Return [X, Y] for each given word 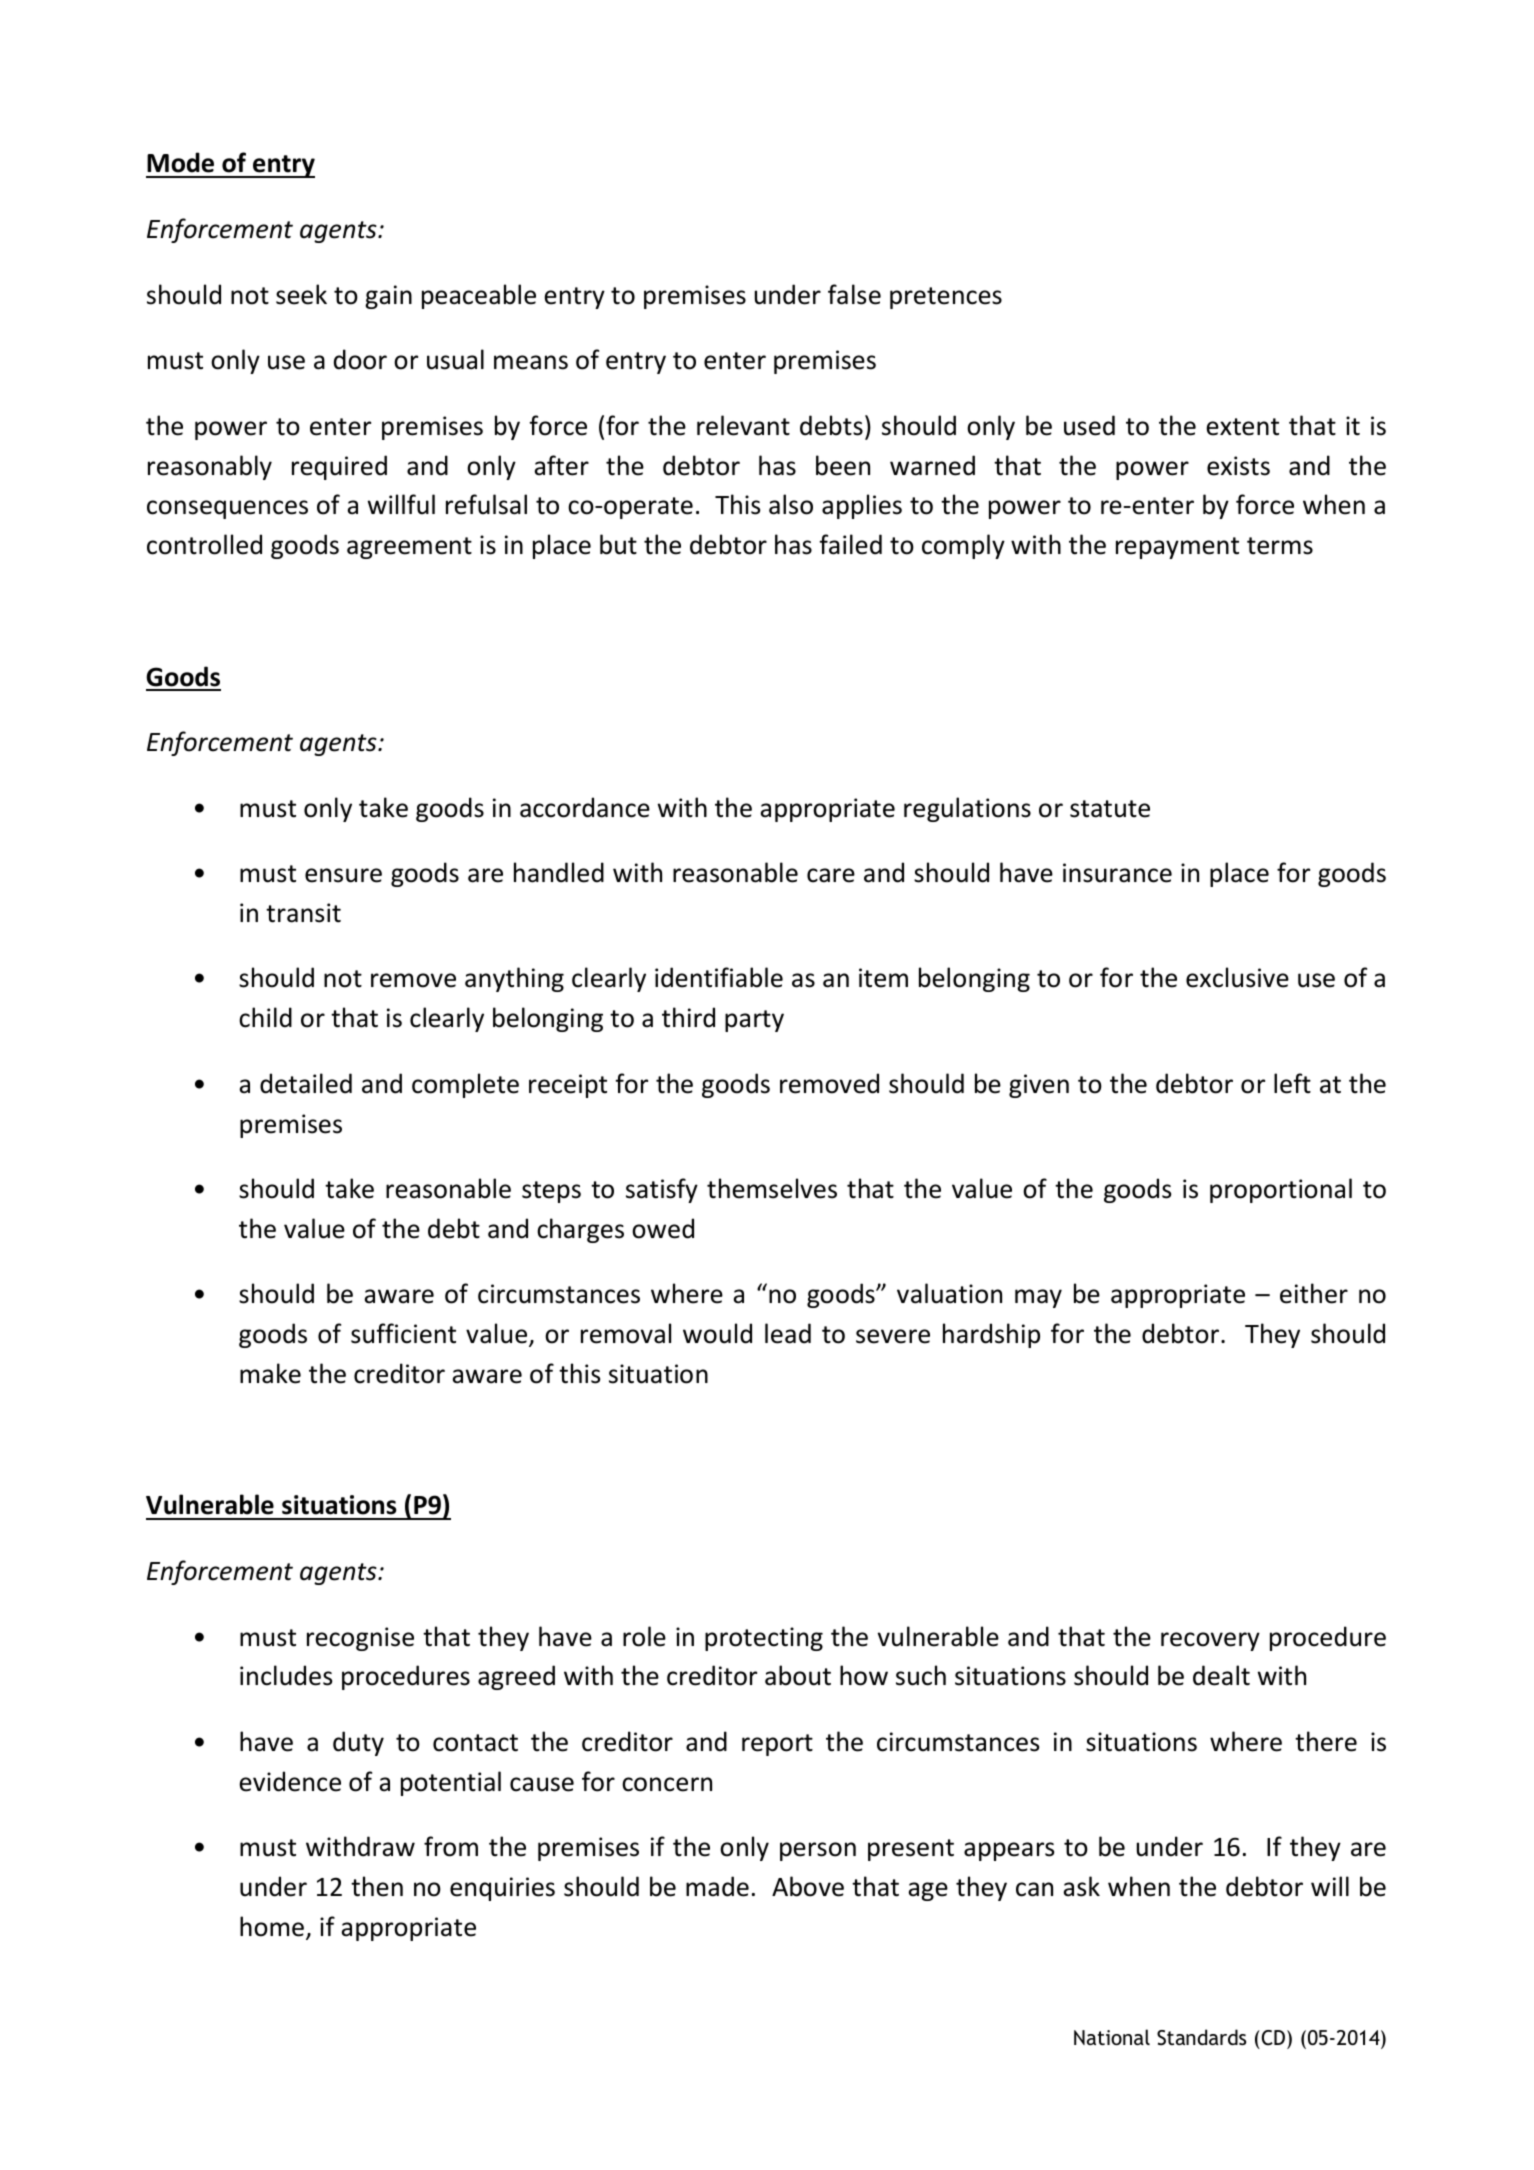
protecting [764, 1639]
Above [808, 1886]
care [831, 875]
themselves [772, 1188]
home [273, 1927]
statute [1110, 809]
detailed [306, 1083]
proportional [1281, 1190]
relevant [743, 425]
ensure [343, 875]
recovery [1210, 1641]
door [360, 359]
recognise [360, 1639]
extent [1242, 427]
